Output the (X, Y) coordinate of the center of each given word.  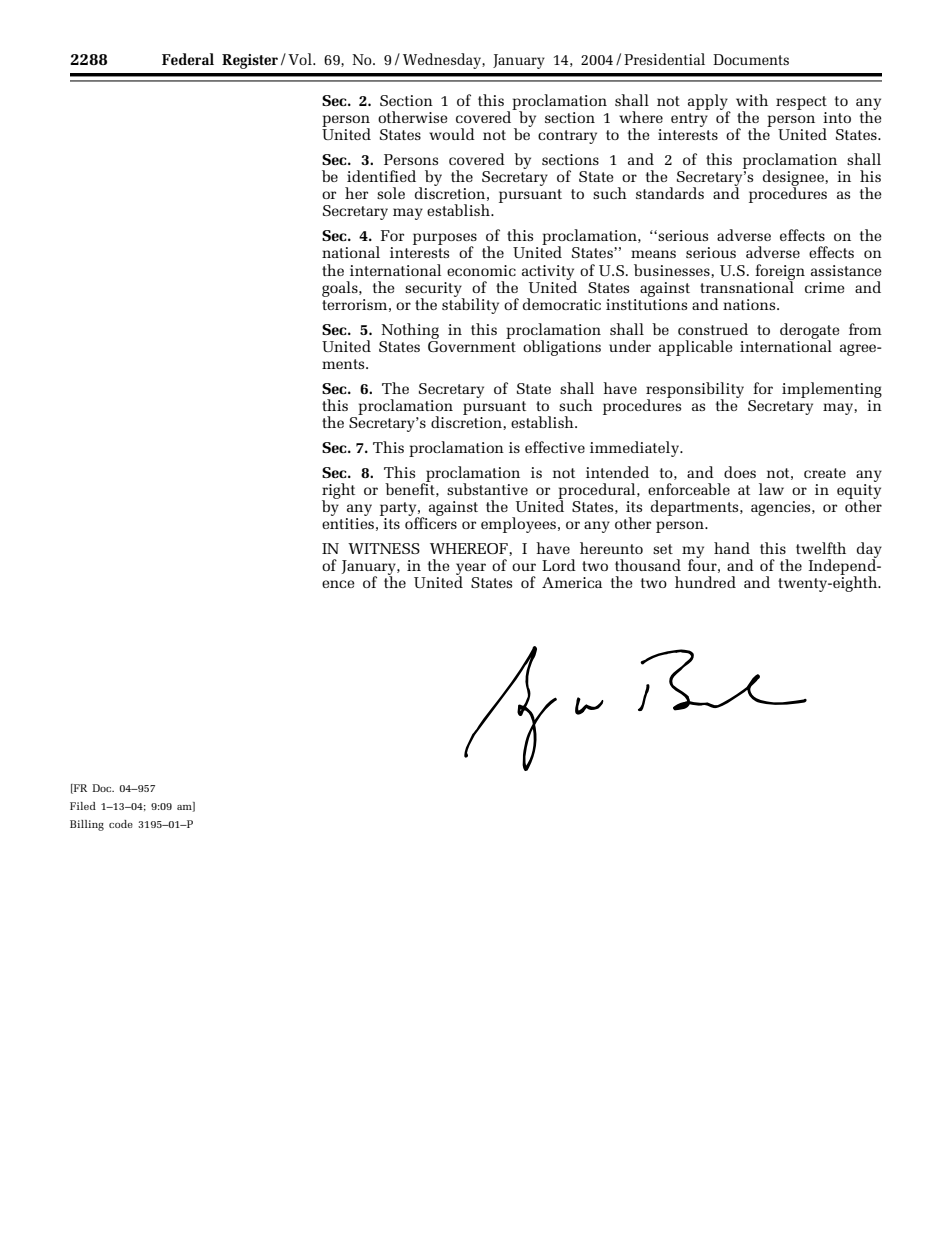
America (572, 582)
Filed (83, 806)
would (452, 134)
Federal (188, 59)
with (752, 100)
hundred (705, 582)
